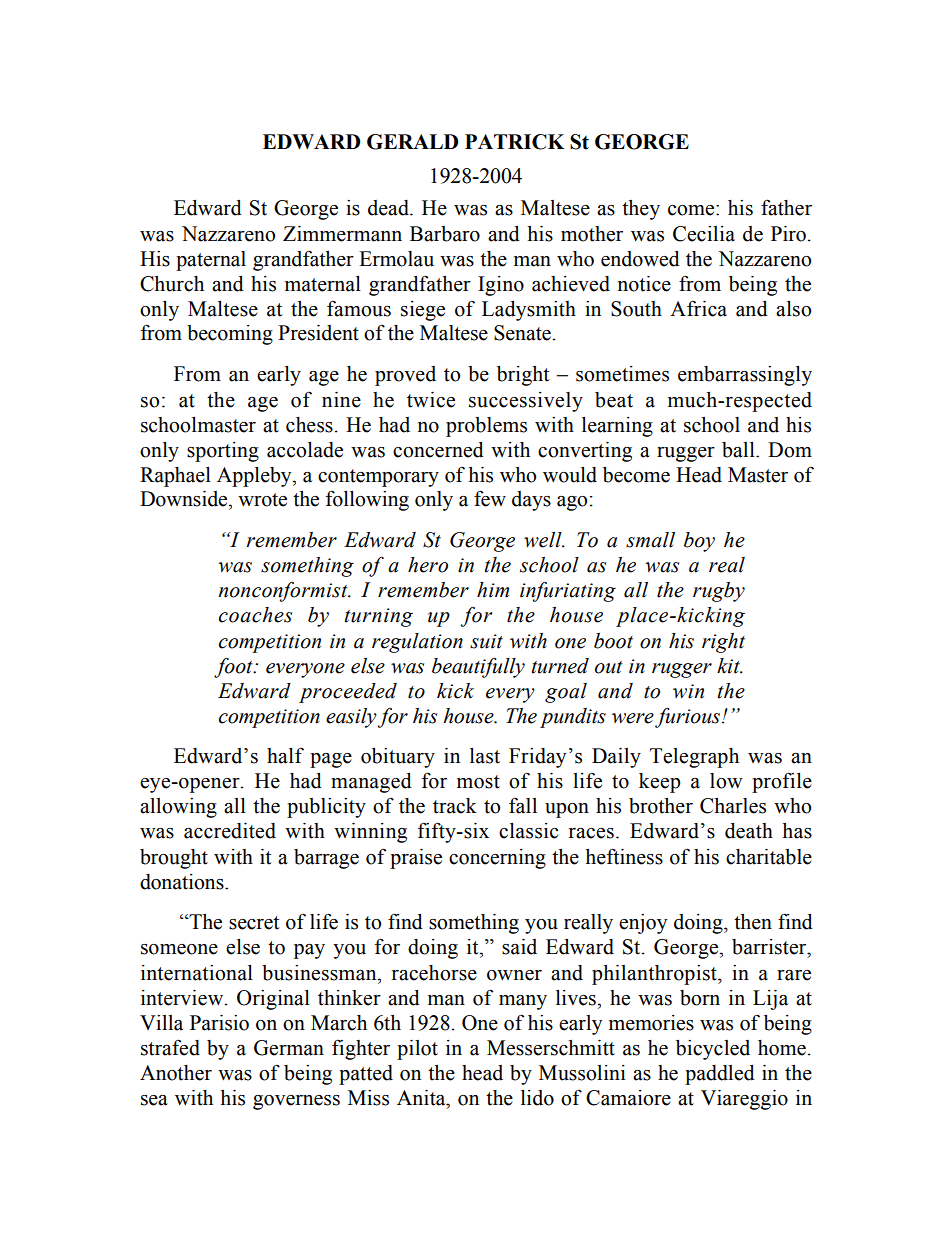 The width and height of the screenshot is (952, 1233). I want to click on Cecilia, so click(704, 234).
